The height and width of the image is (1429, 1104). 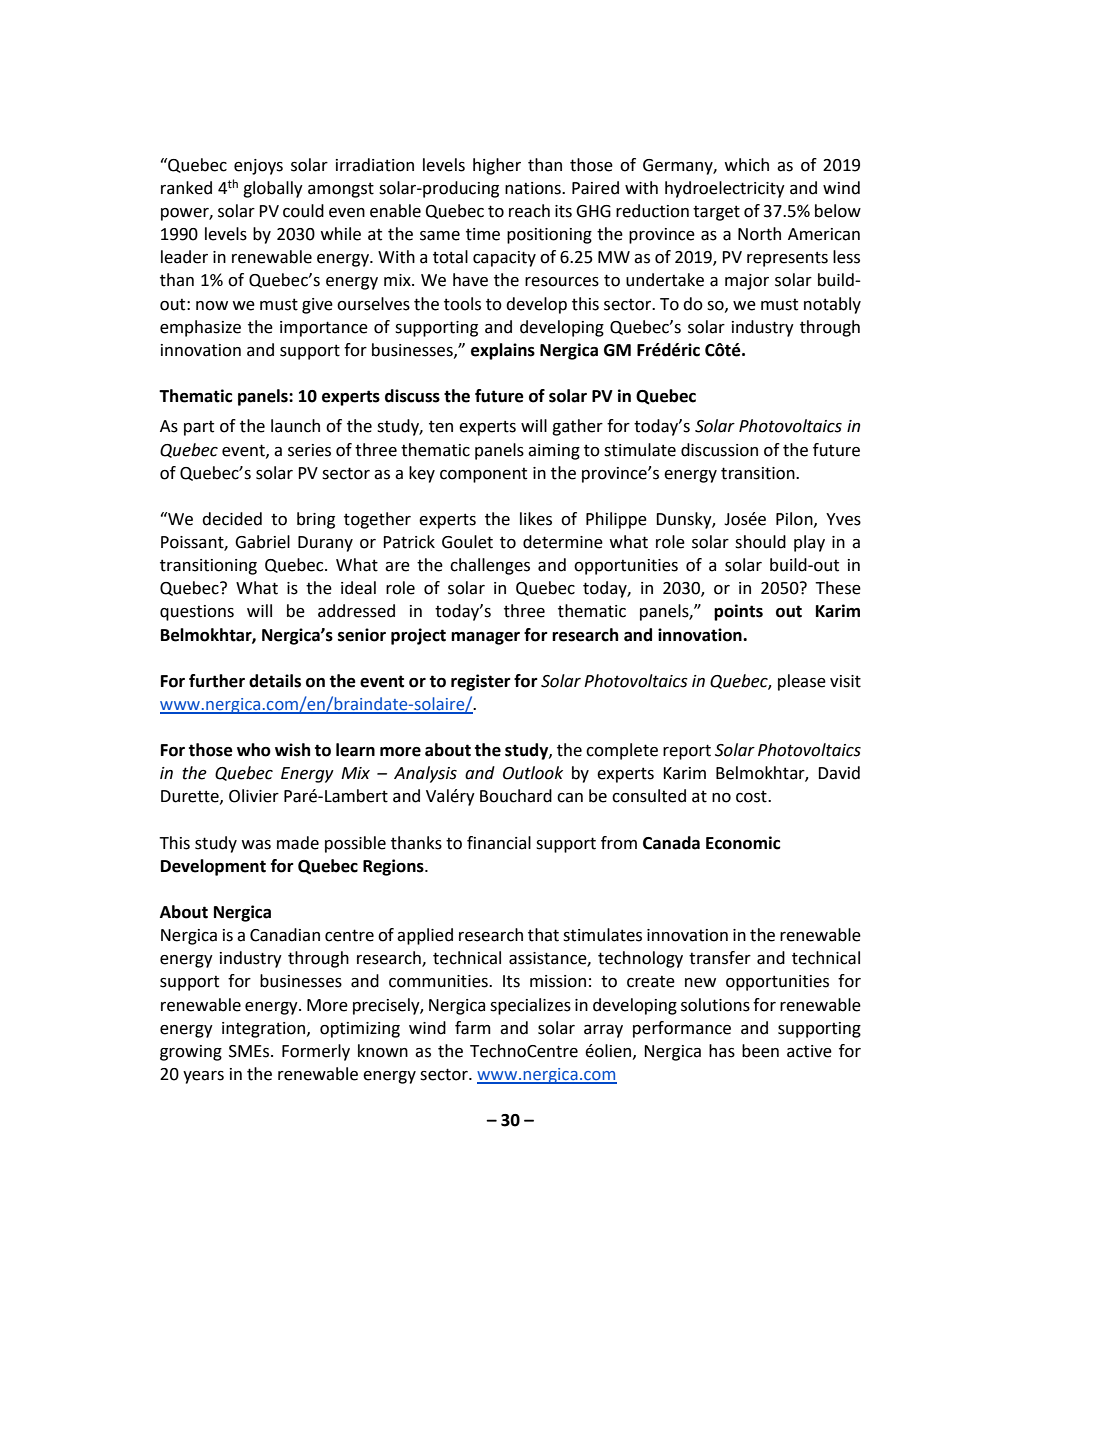 What do you see at coordinates (725, 189) in the image?
I see `hydroelectricity` at bounding box center [725, 189].
